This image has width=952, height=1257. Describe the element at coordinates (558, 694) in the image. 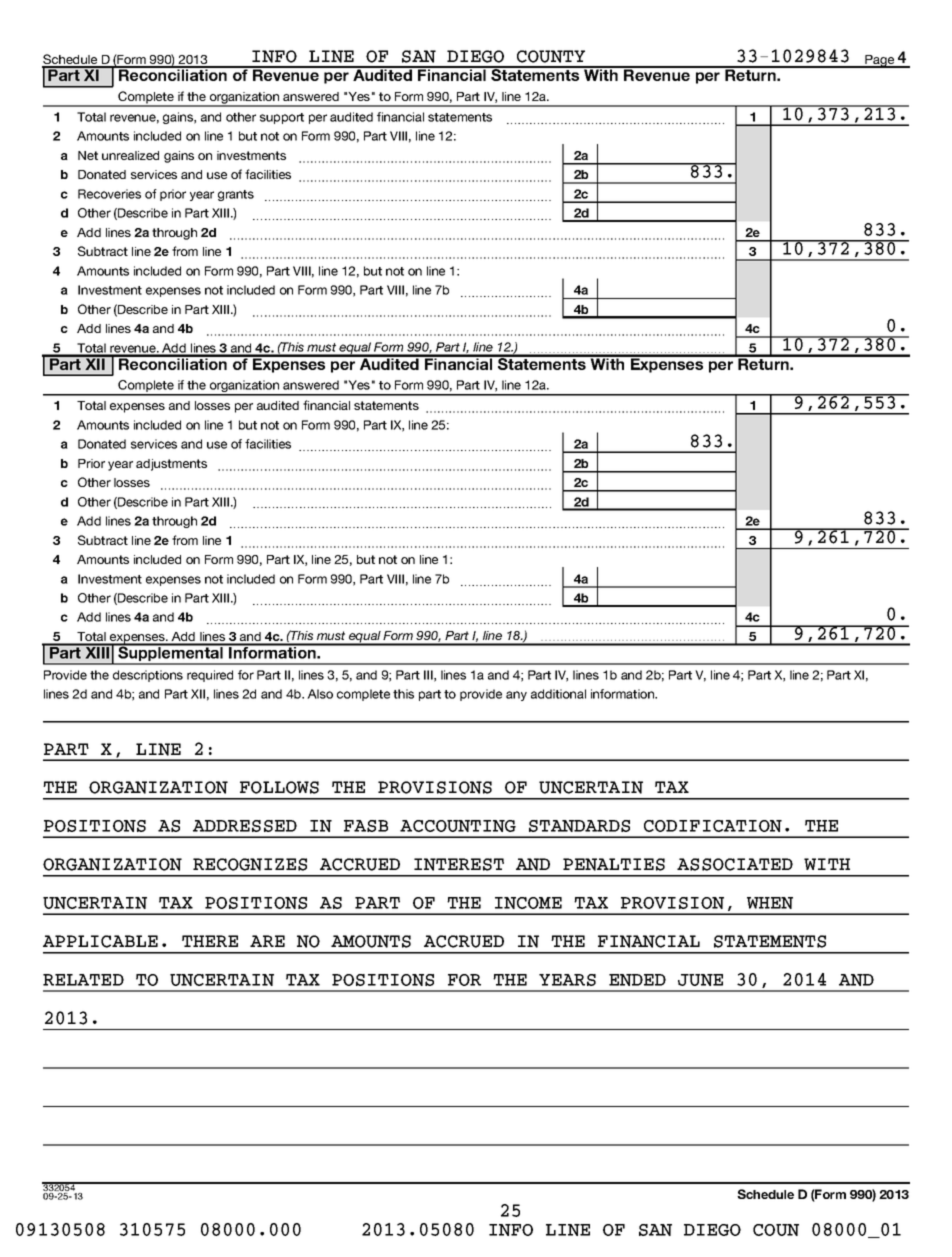

I see `additional` at that location.
